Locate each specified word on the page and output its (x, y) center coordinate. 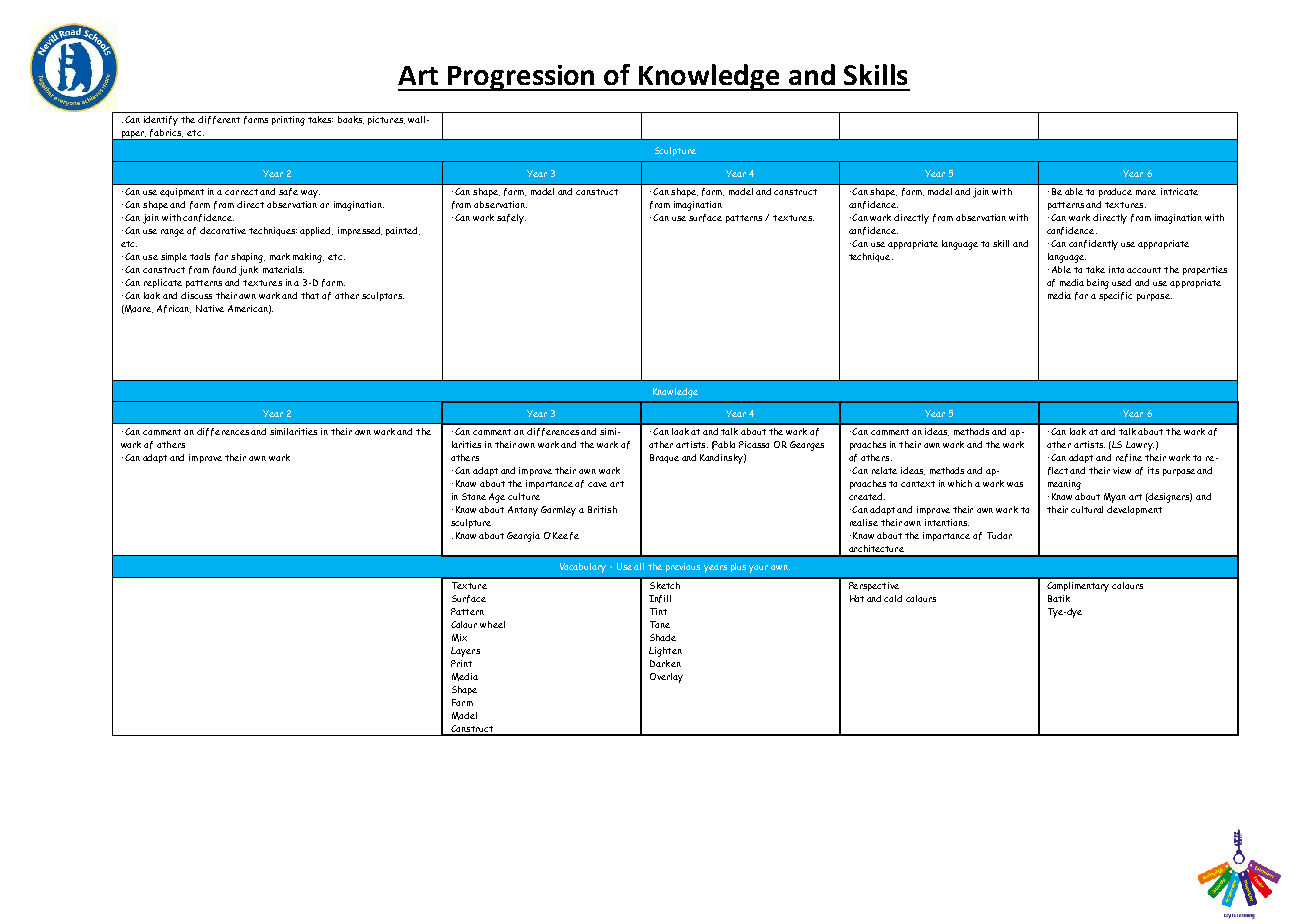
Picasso (754, 444)
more (1146, 192)
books (351, 120)
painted (403, 231)
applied (316, 231)
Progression (522, 78)
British (602, 509)
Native (210, 308)
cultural (1087, 509)
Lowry (1140, 446)
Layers (465, 652)
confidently (1093, 245)
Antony (523, 511)
